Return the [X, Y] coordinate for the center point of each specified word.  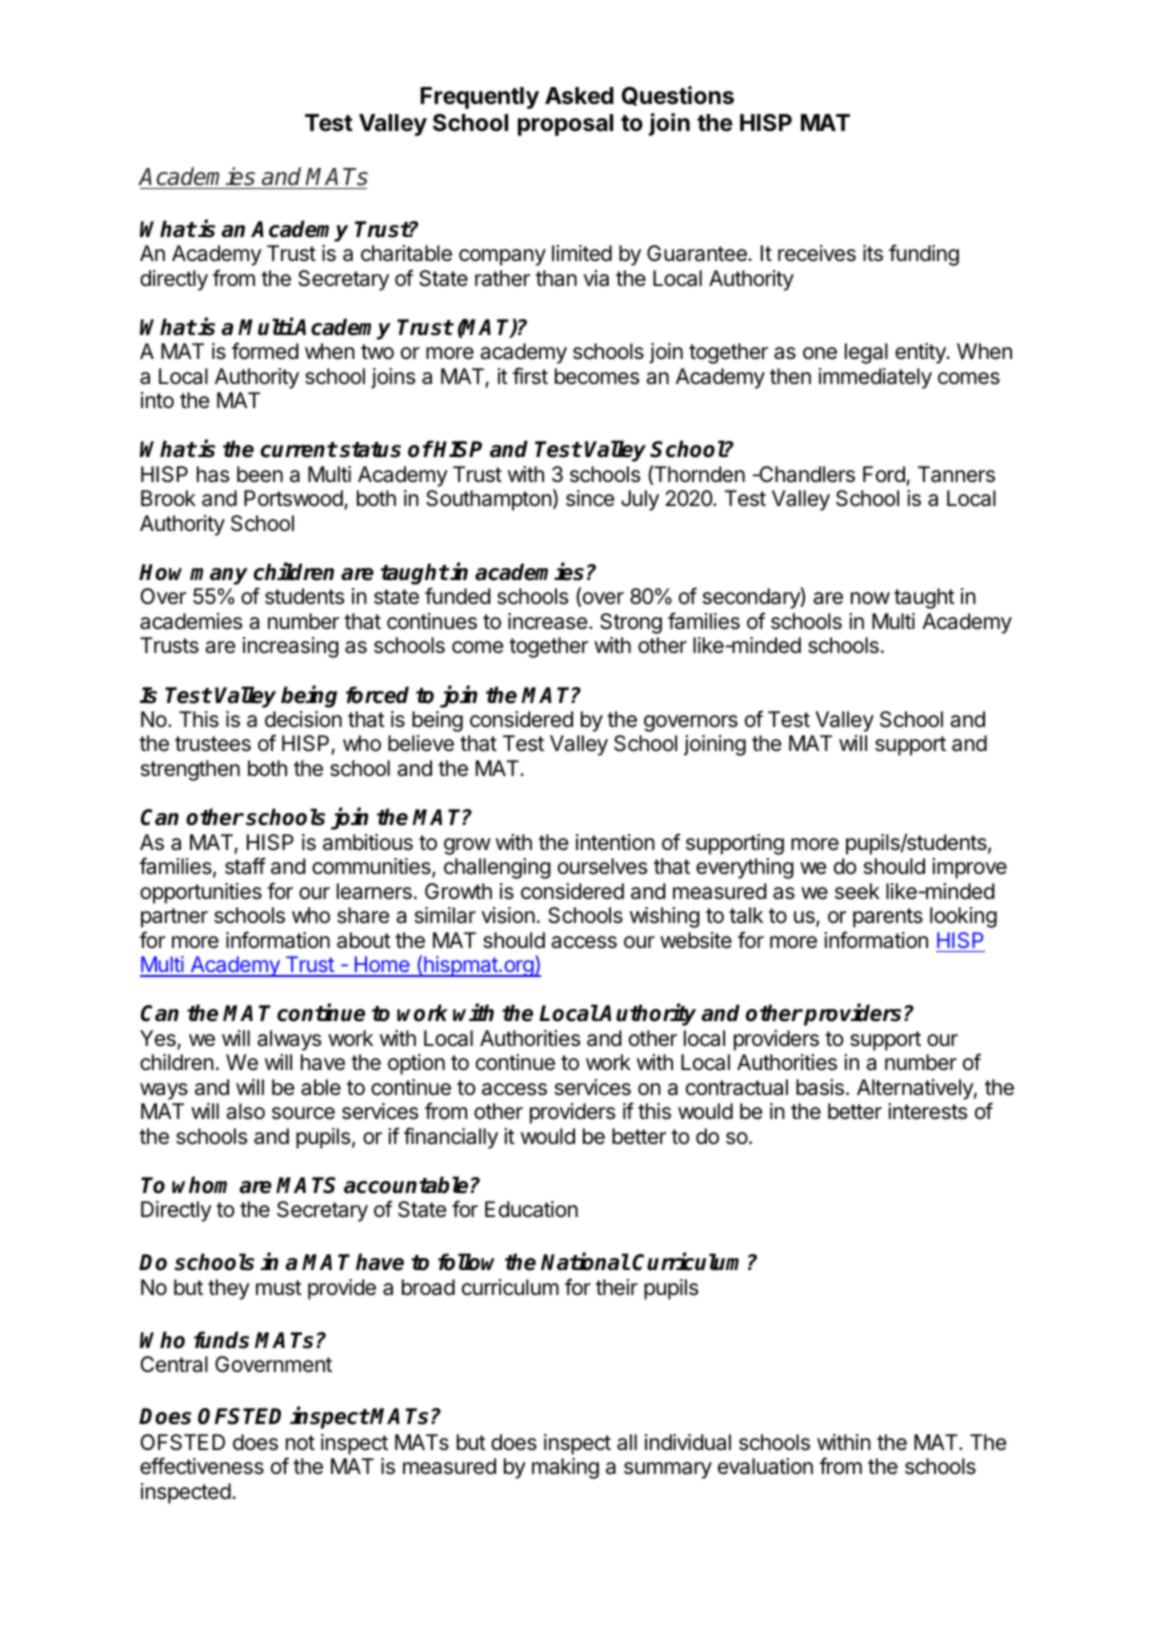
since [590, 498]
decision [303, 719]
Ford [885, 475]
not [300, 1443]
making [565, 1468]
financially [451, 1138]
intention [615, 842]
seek [857, 891]
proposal [565, 125]
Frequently [479, 98]
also [245, 1111]
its [873, 253]
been [260, 474]
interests [927, 1111]
